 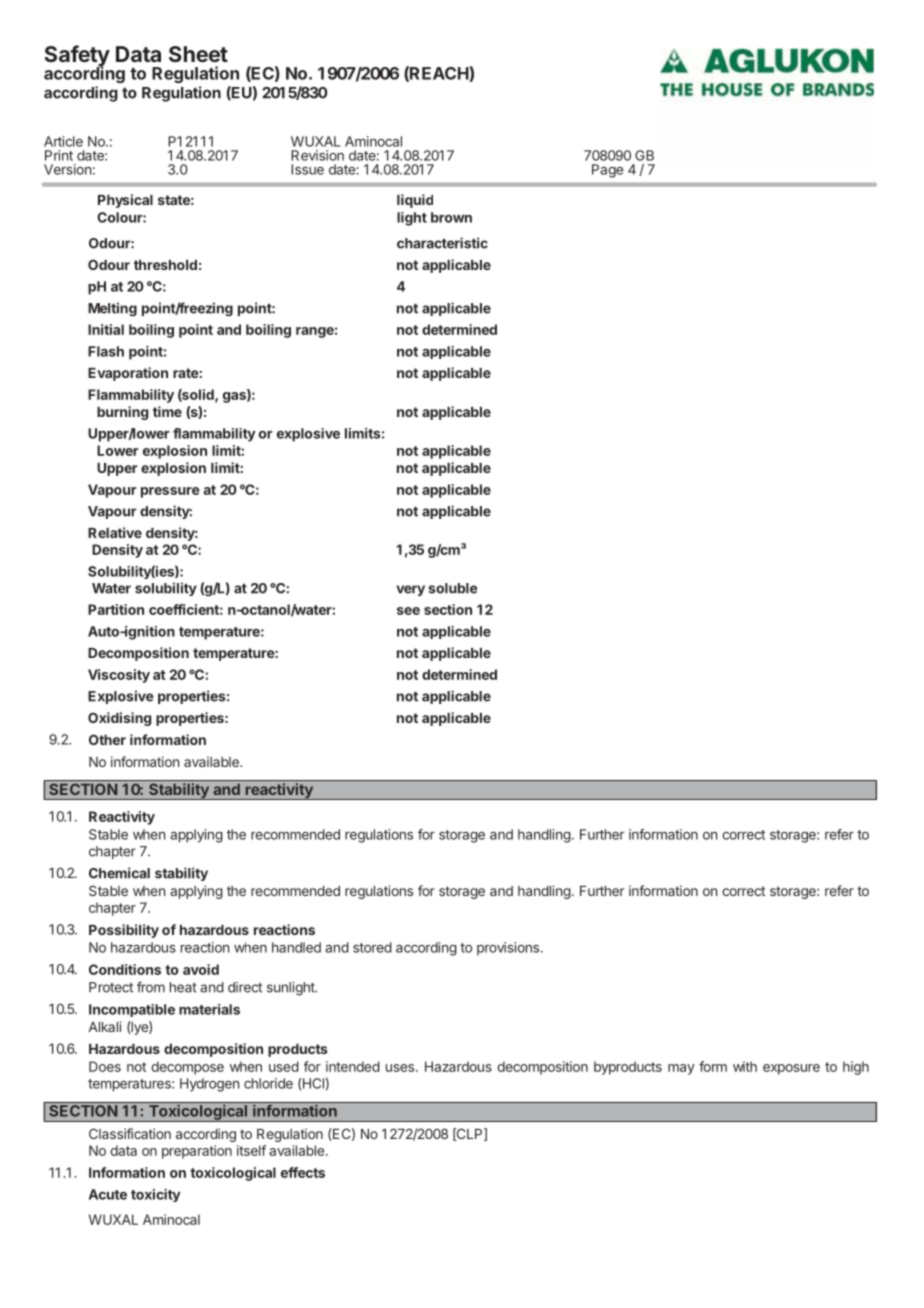 What do you see at coordinates (197, 1152) in the screenshot?
I see `preparation` at bounding box center [197, 1152].
